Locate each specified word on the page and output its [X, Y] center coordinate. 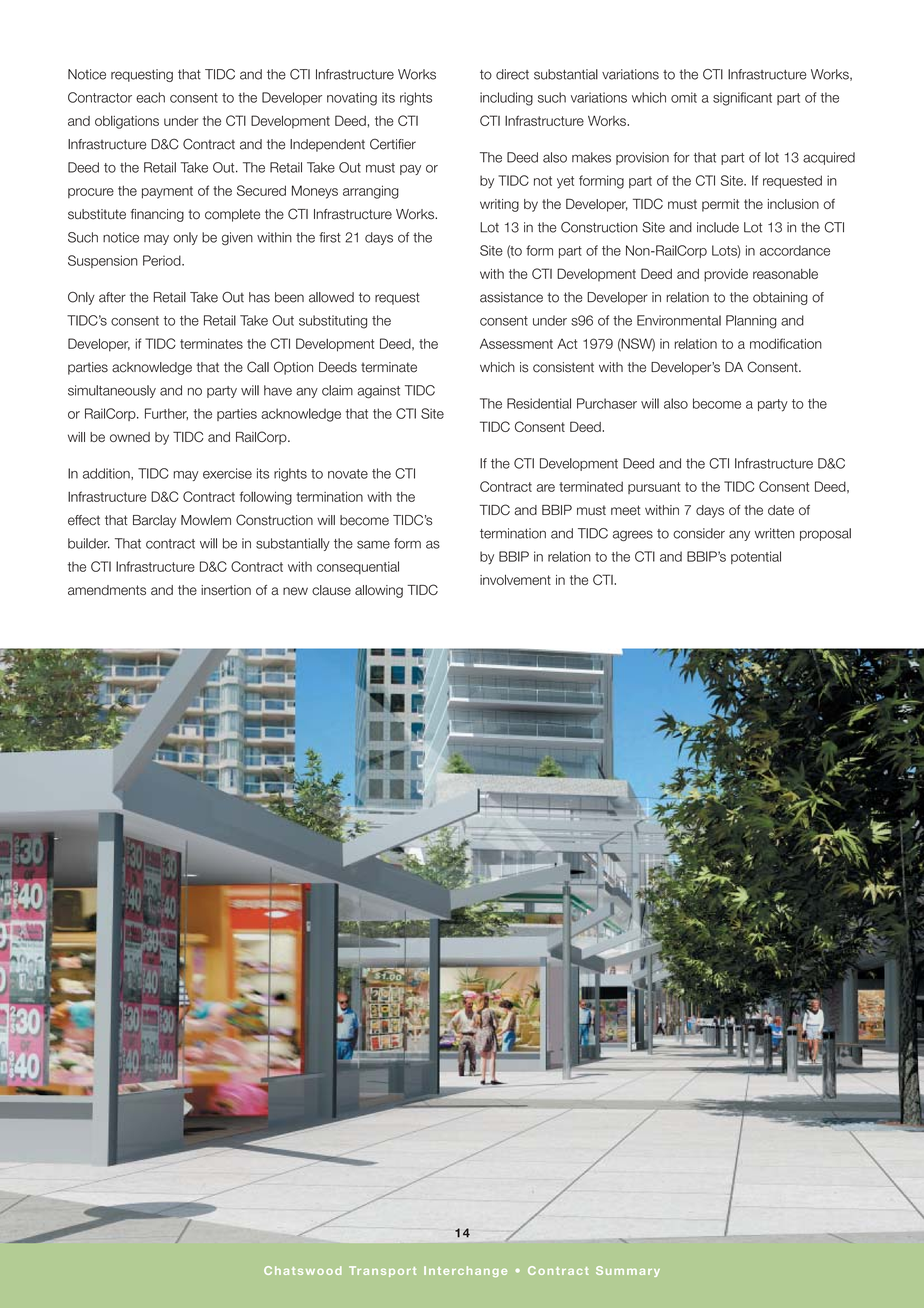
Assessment [516, 343]
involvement [515, 579]
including [506, 99]
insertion [226, 590]
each [150, 97]
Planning [751, 322]
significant [742, 99]
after [112, 297]
